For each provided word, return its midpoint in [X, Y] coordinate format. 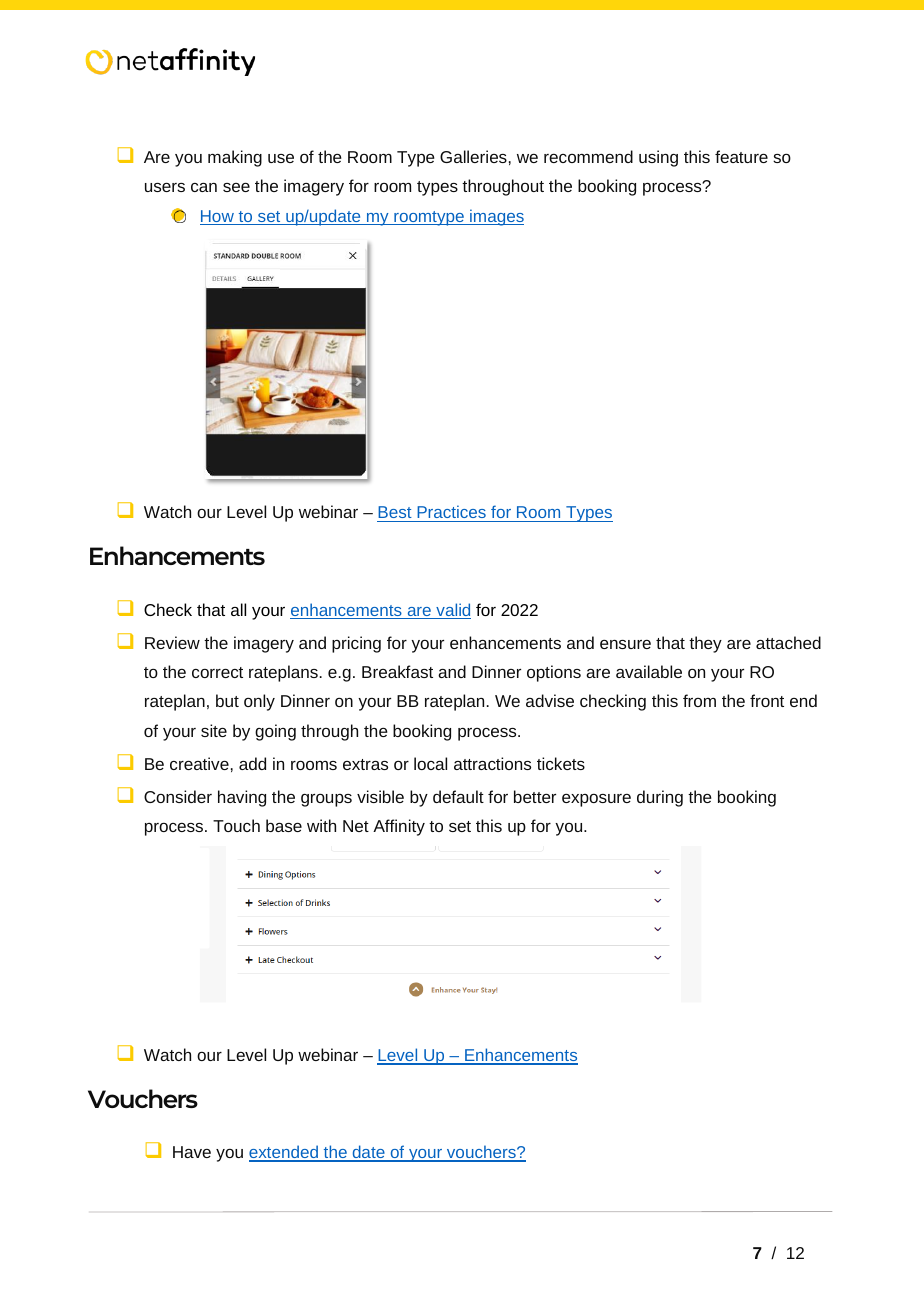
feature [741, 156]
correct [217, 672]
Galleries [473, 156]
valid [452, 611]
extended [284, 1153]
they [705, 644]
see [236, 187]
